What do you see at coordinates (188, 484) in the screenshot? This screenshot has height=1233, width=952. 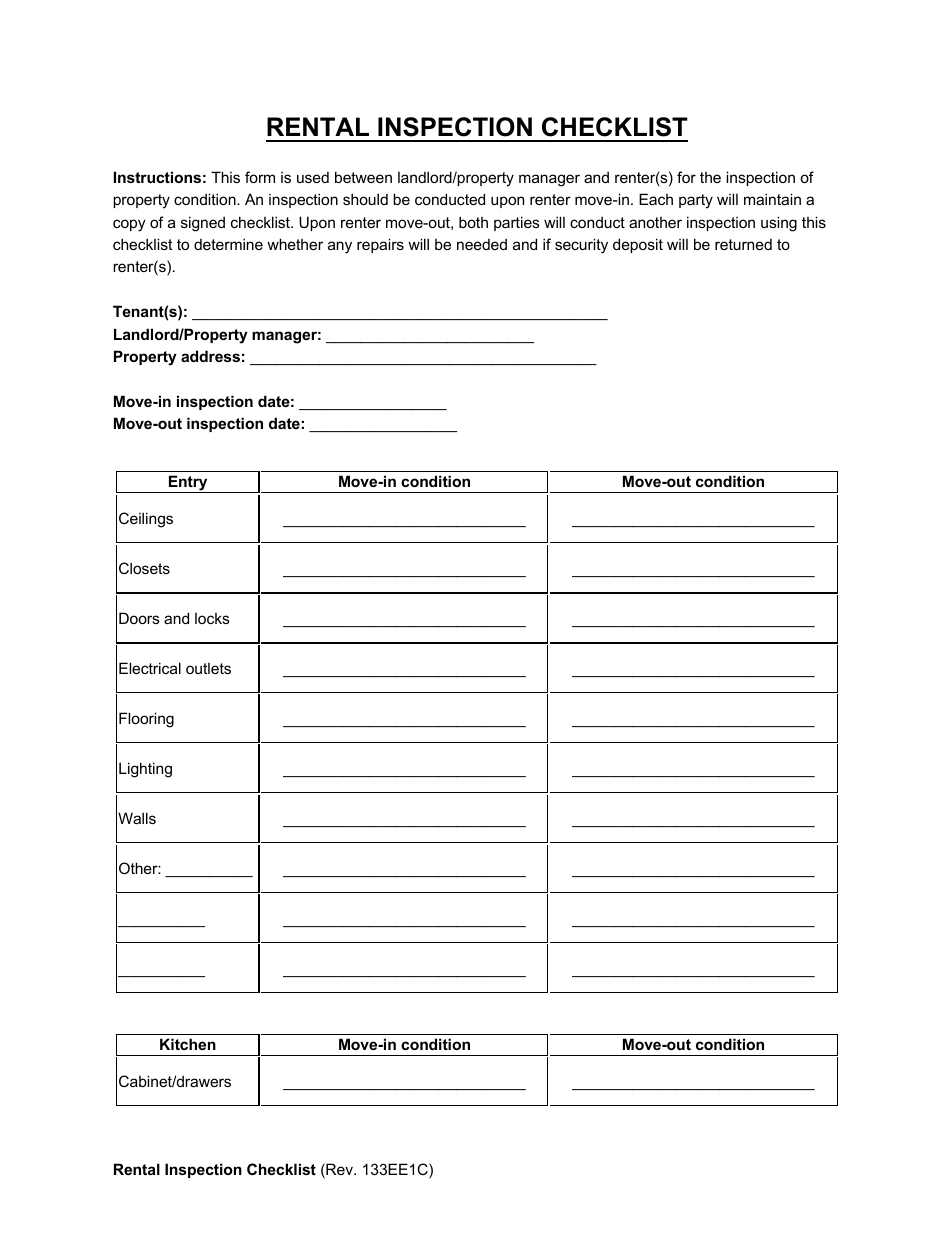 I see `Entry` at bounding box center [188, 484].
